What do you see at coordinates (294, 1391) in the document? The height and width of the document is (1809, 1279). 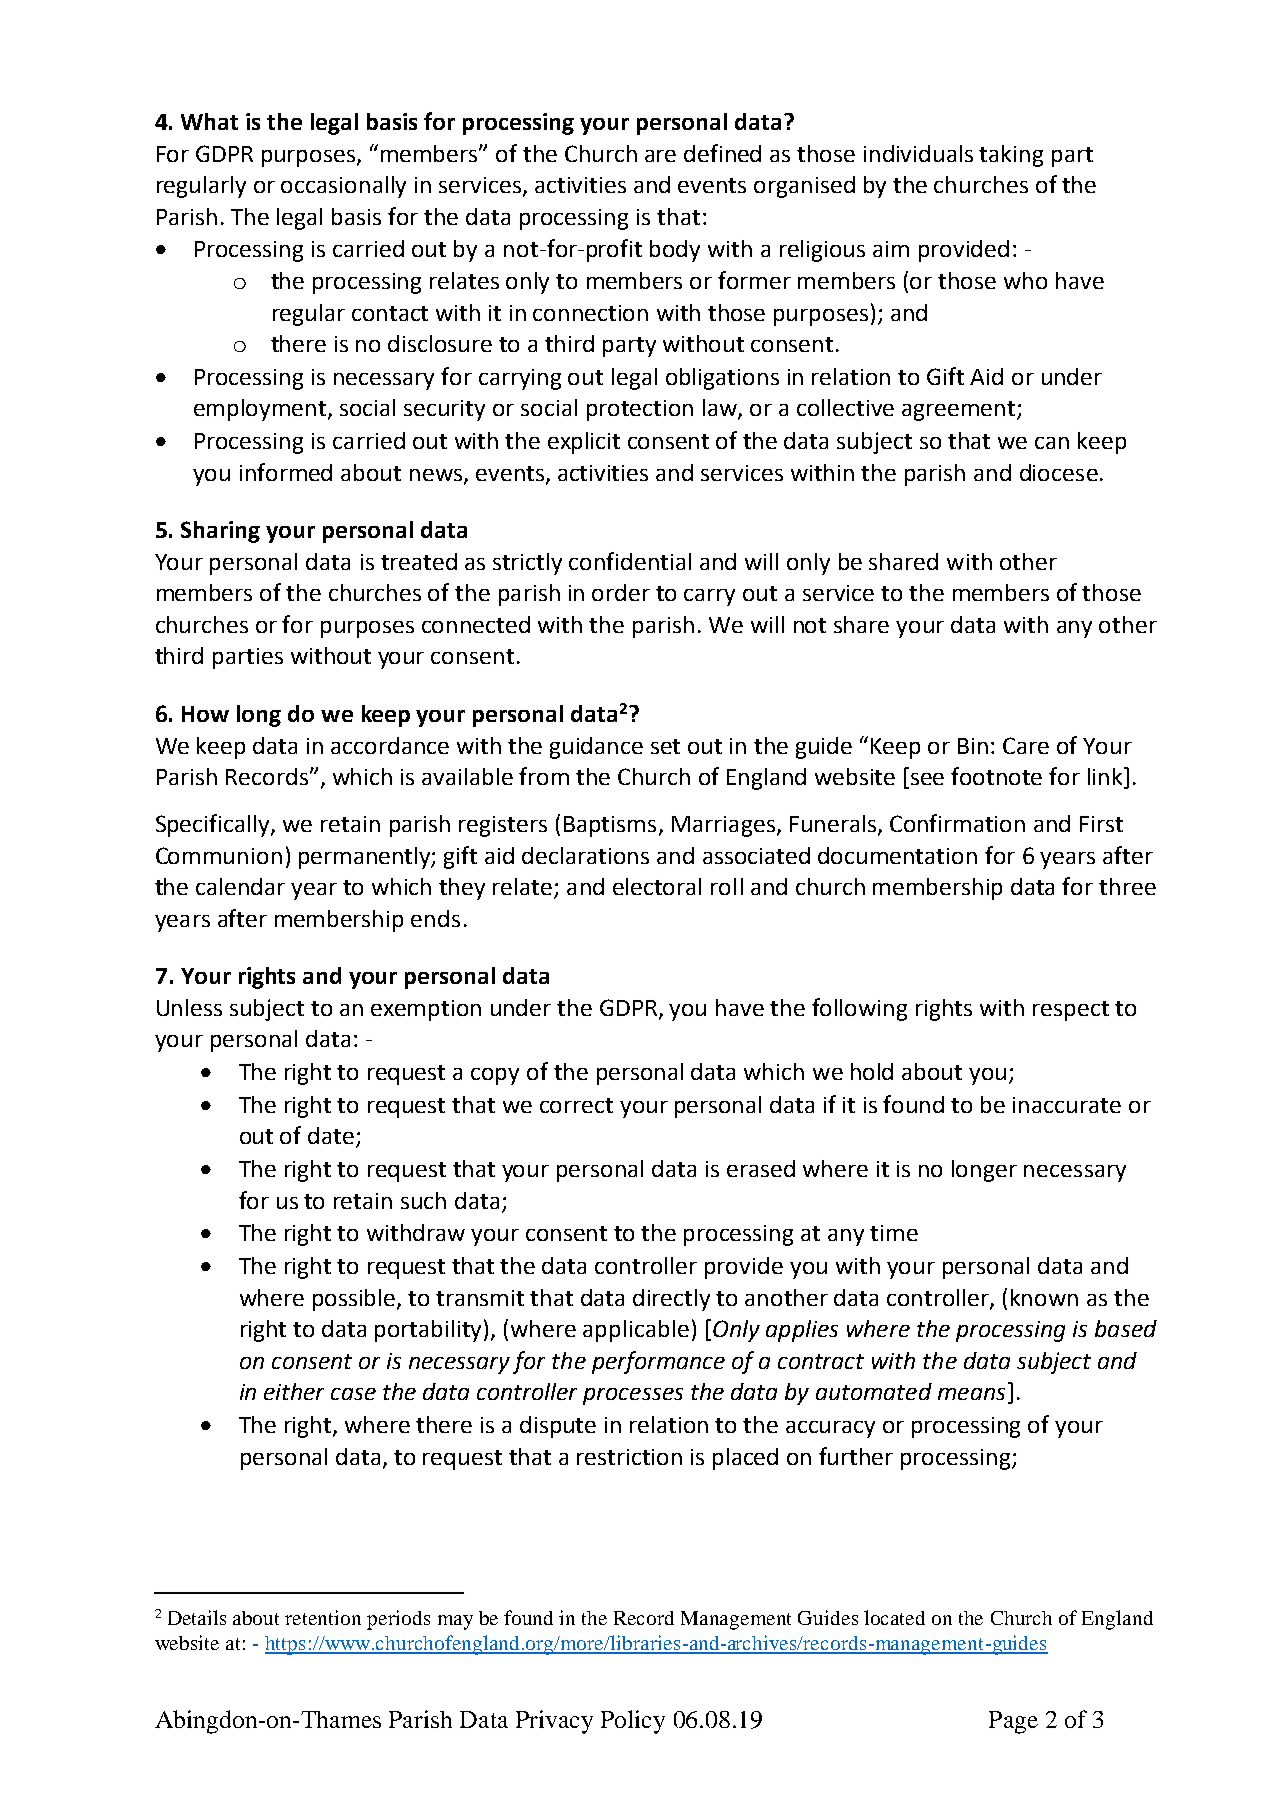 I see `either` at bounding box center [294, 1391].
